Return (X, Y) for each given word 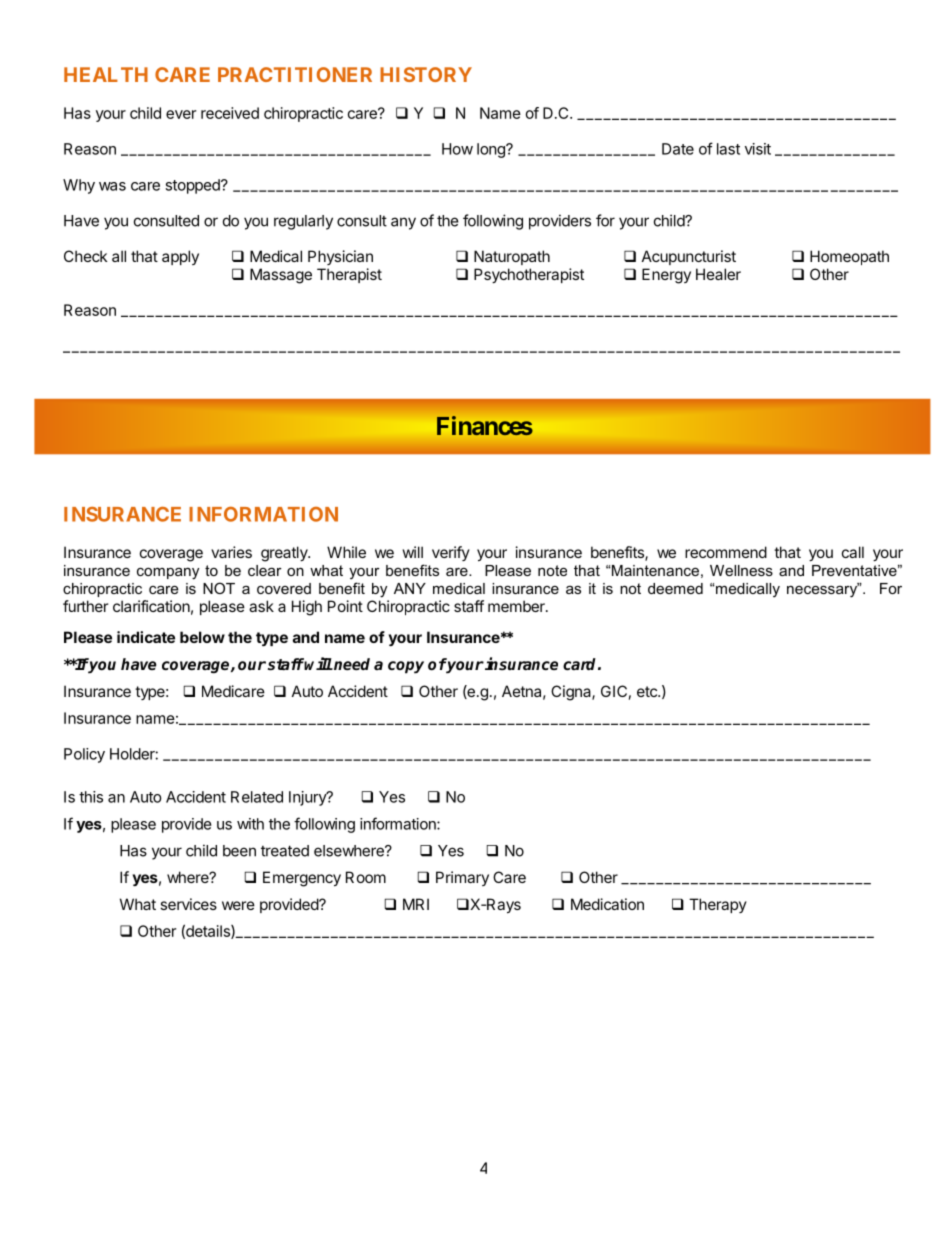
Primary (462, 878)
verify (451, 553)
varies (231, 552)
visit (758, 149)
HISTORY (426, 74)
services (188, 904)
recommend (726, 552)
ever (181, 114)
